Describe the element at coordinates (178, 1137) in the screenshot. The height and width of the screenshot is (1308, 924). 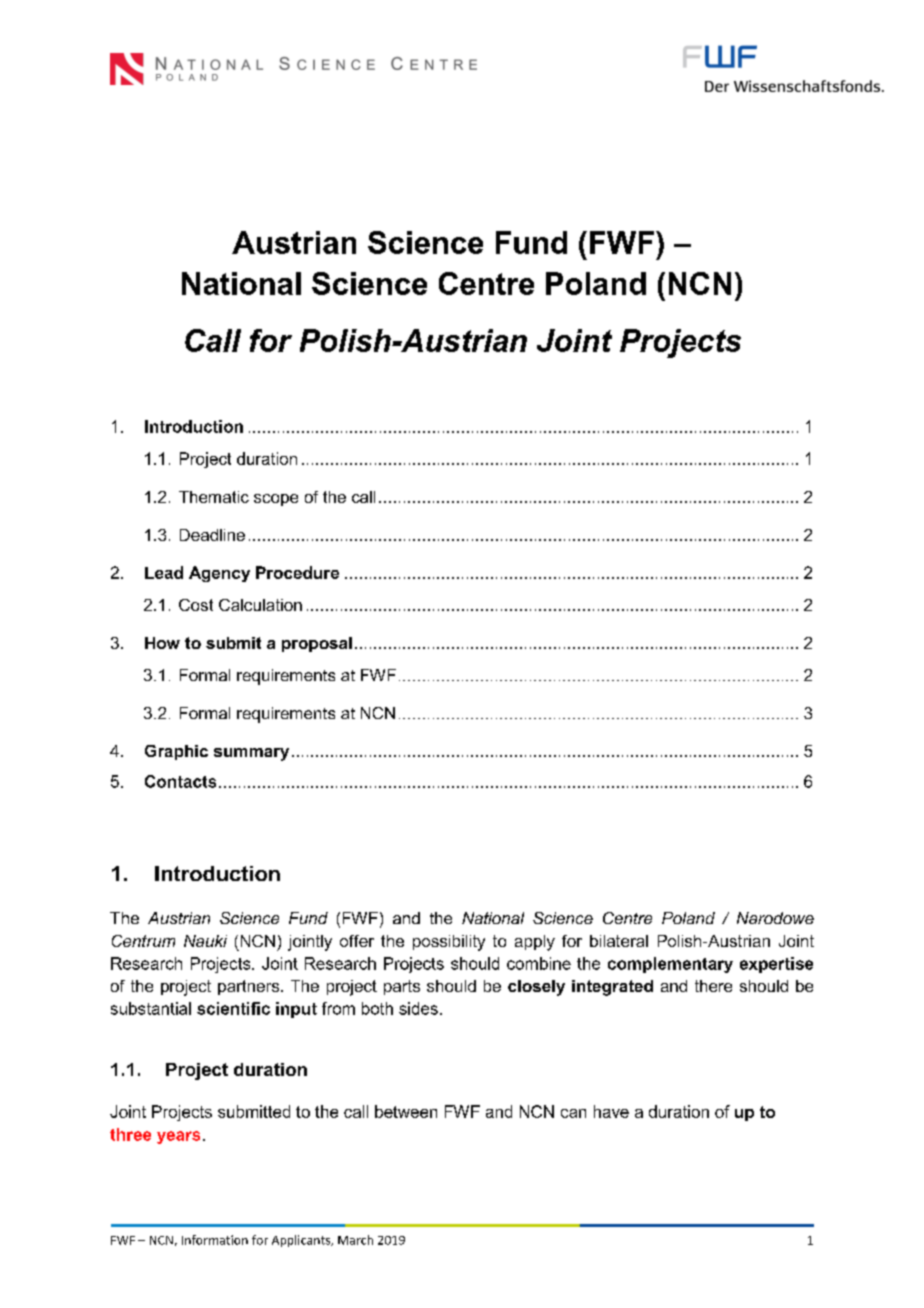
I see `years` at that location.
